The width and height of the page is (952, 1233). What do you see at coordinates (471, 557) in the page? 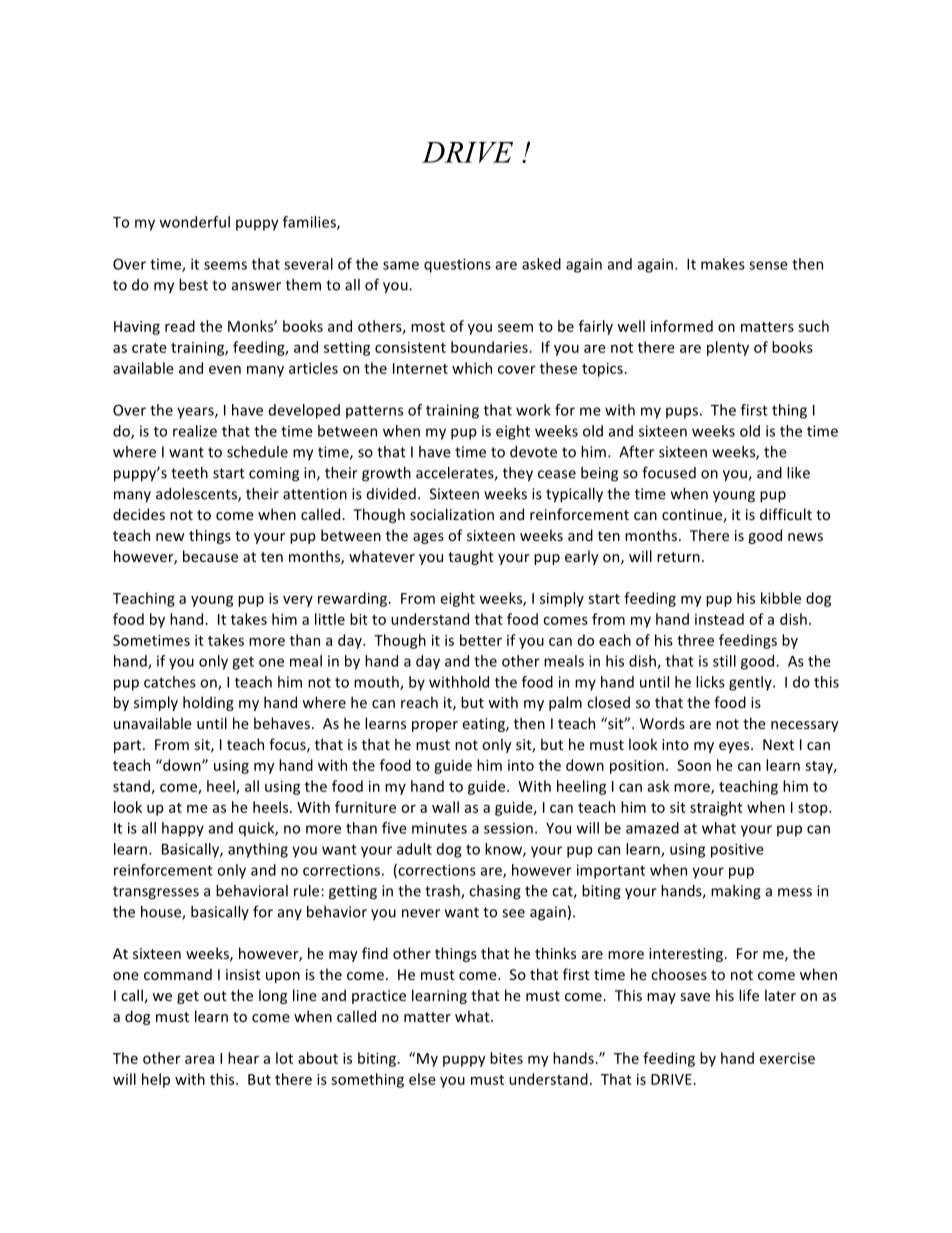
I see `taught` at bounding box center [471, 557].
